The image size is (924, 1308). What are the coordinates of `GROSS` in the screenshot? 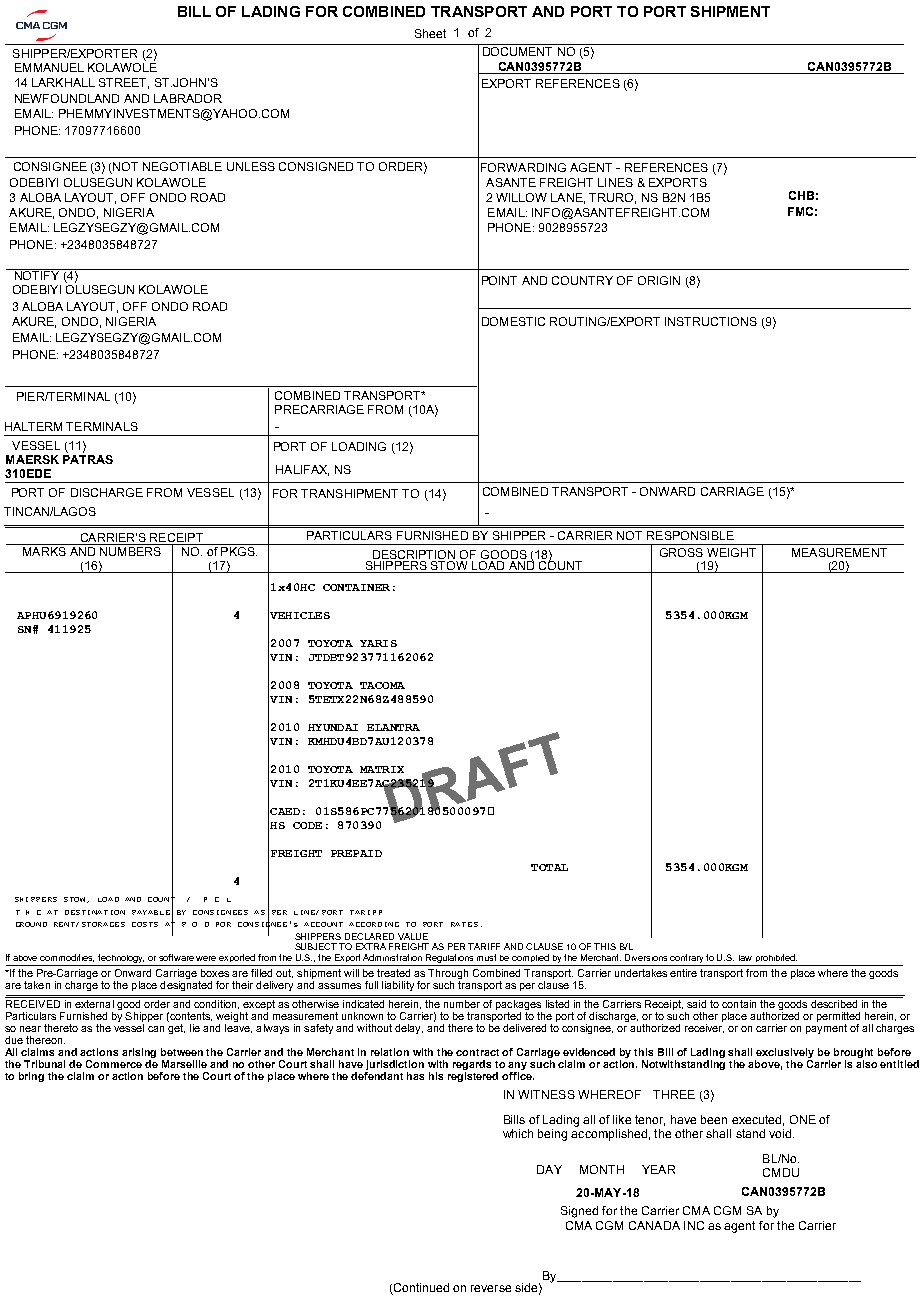 It's located at (681, 552).
